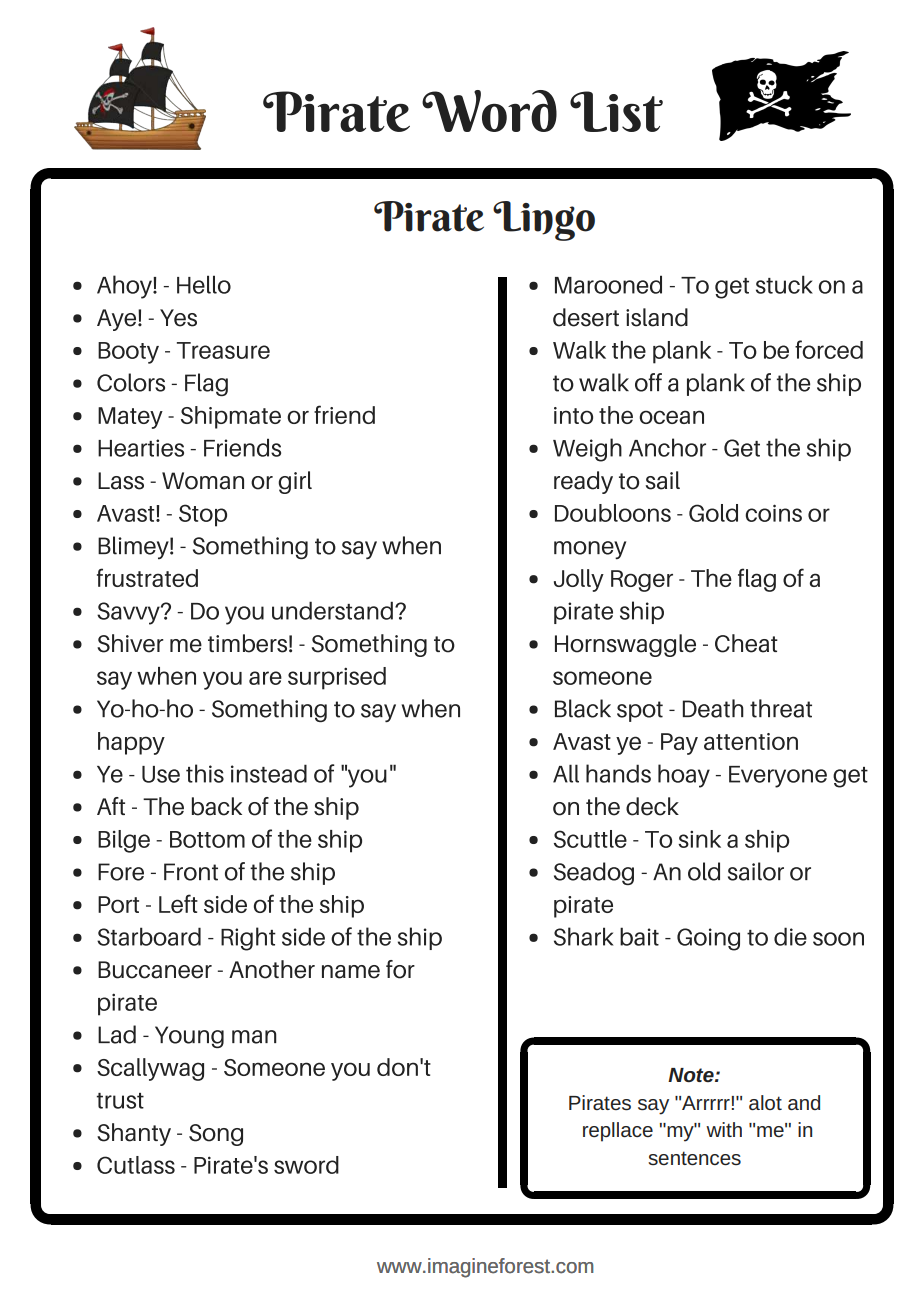  I want to click on Song, so click(216, 1135).
